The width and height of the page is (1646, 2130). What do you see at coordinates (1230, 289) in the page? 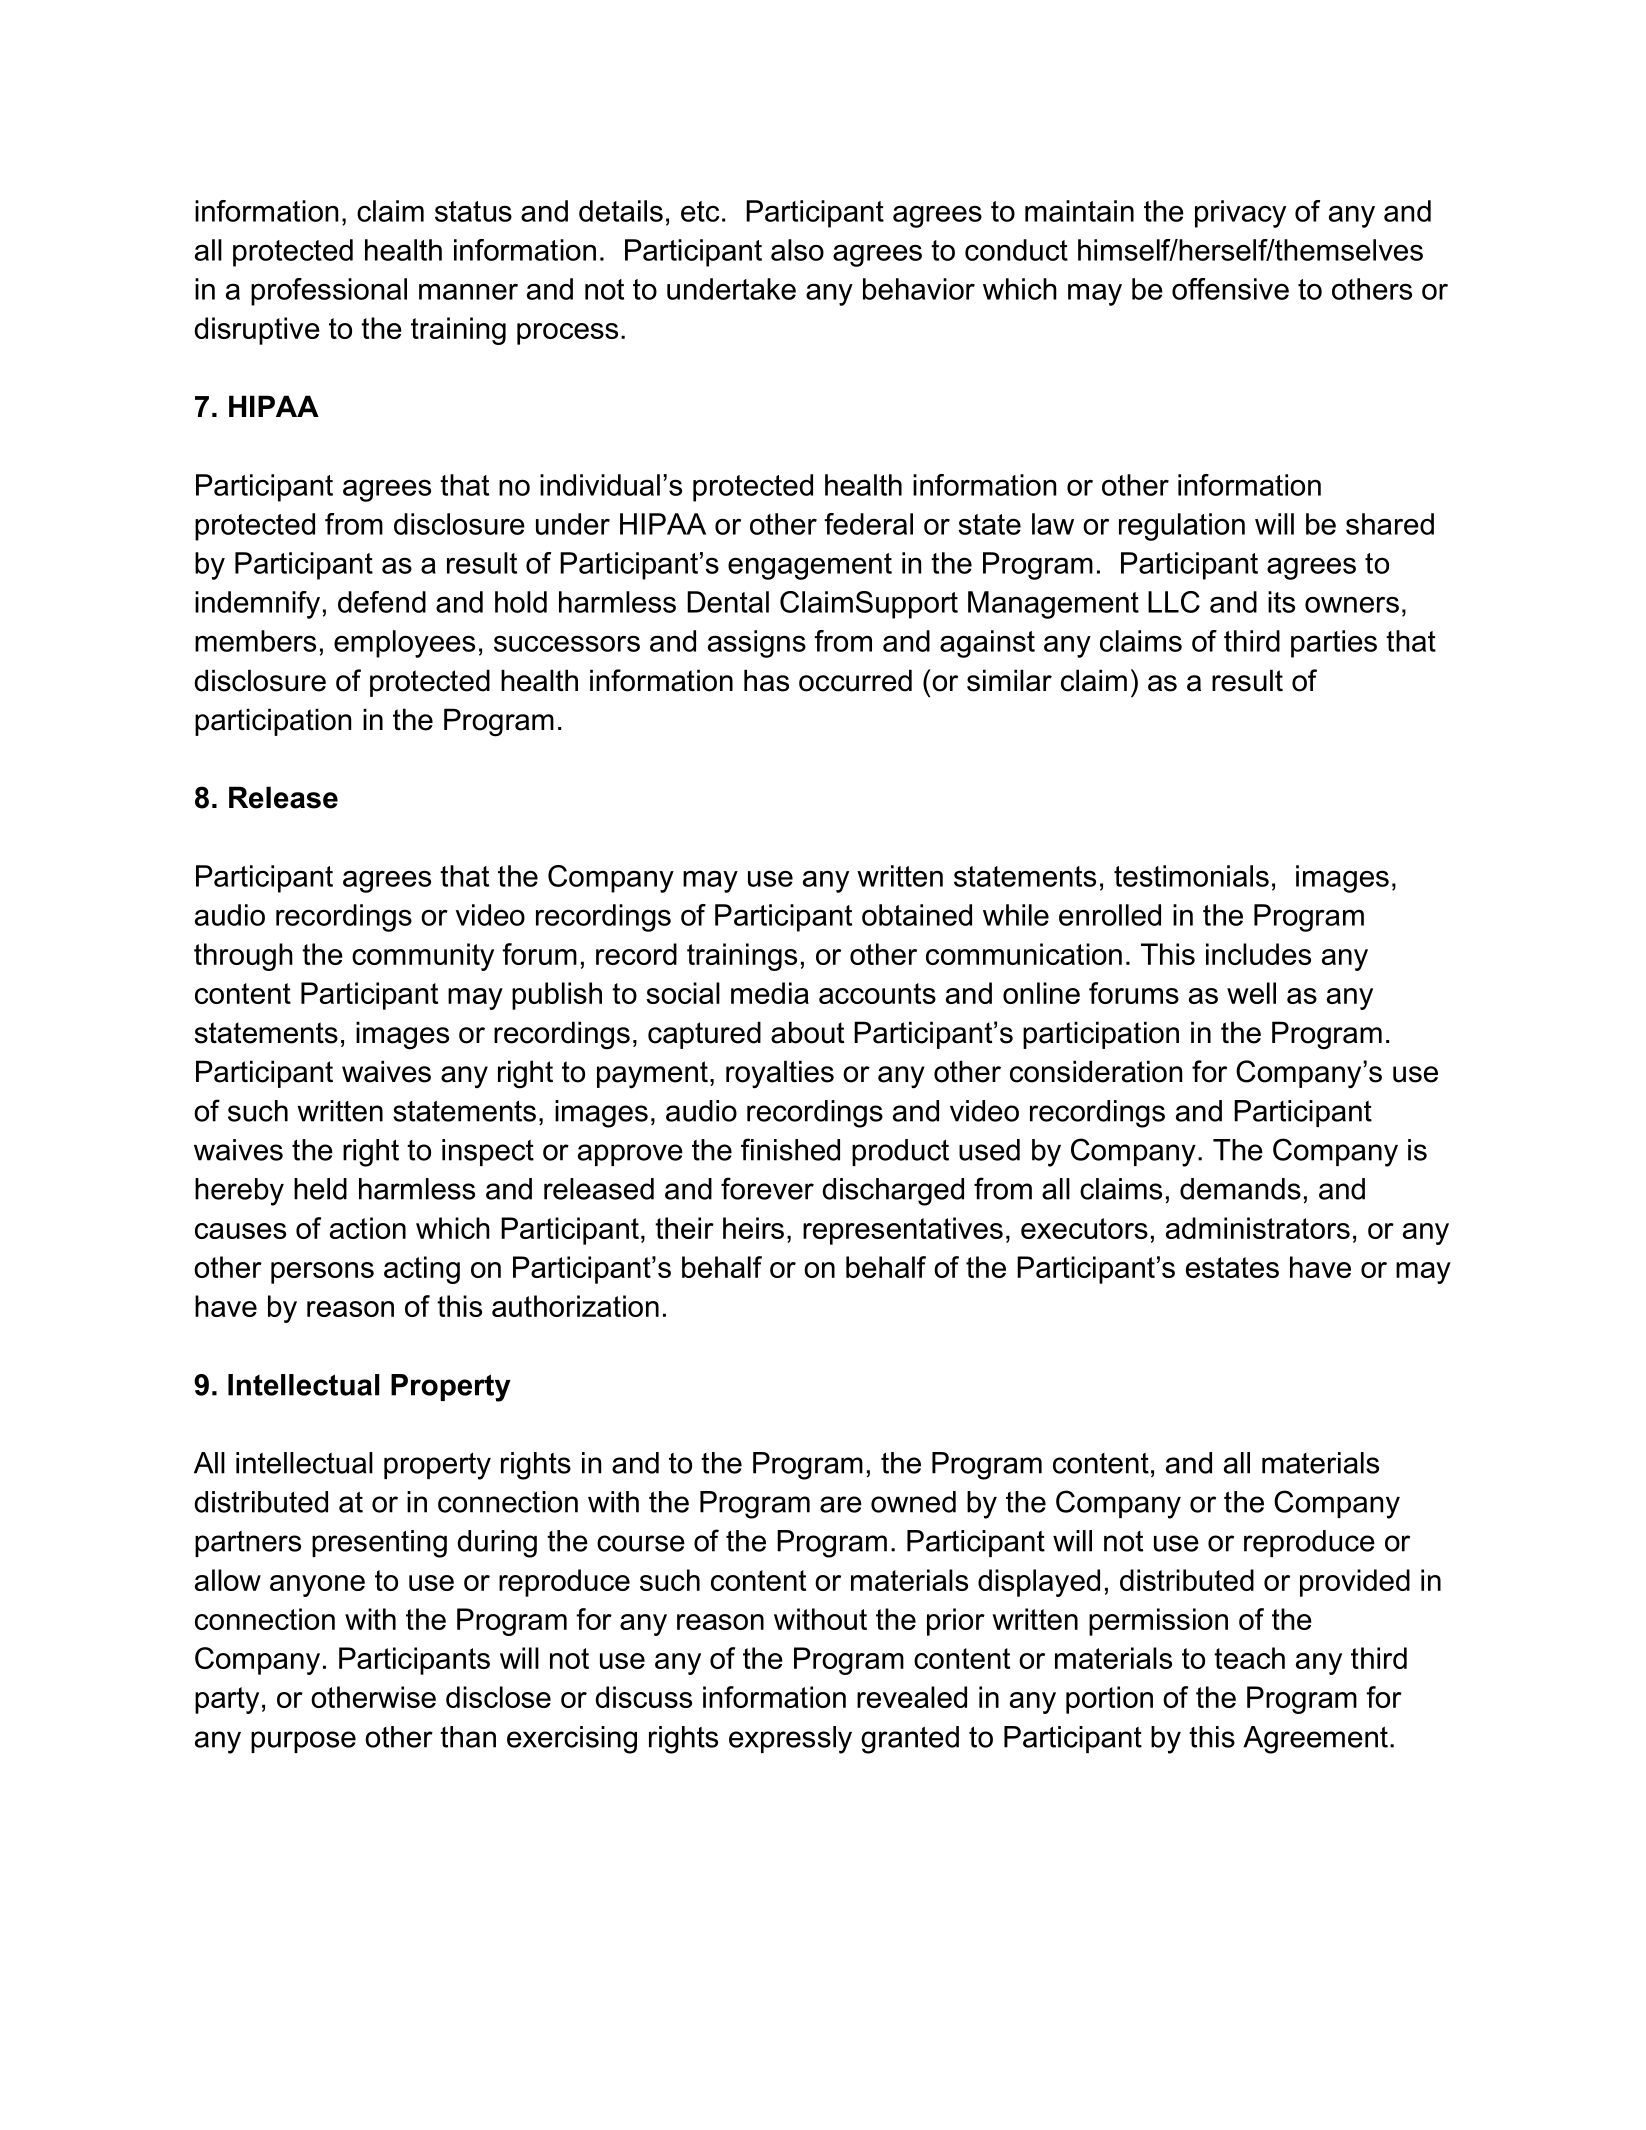
I see `offensive` at bounding box center [1230, 289].
